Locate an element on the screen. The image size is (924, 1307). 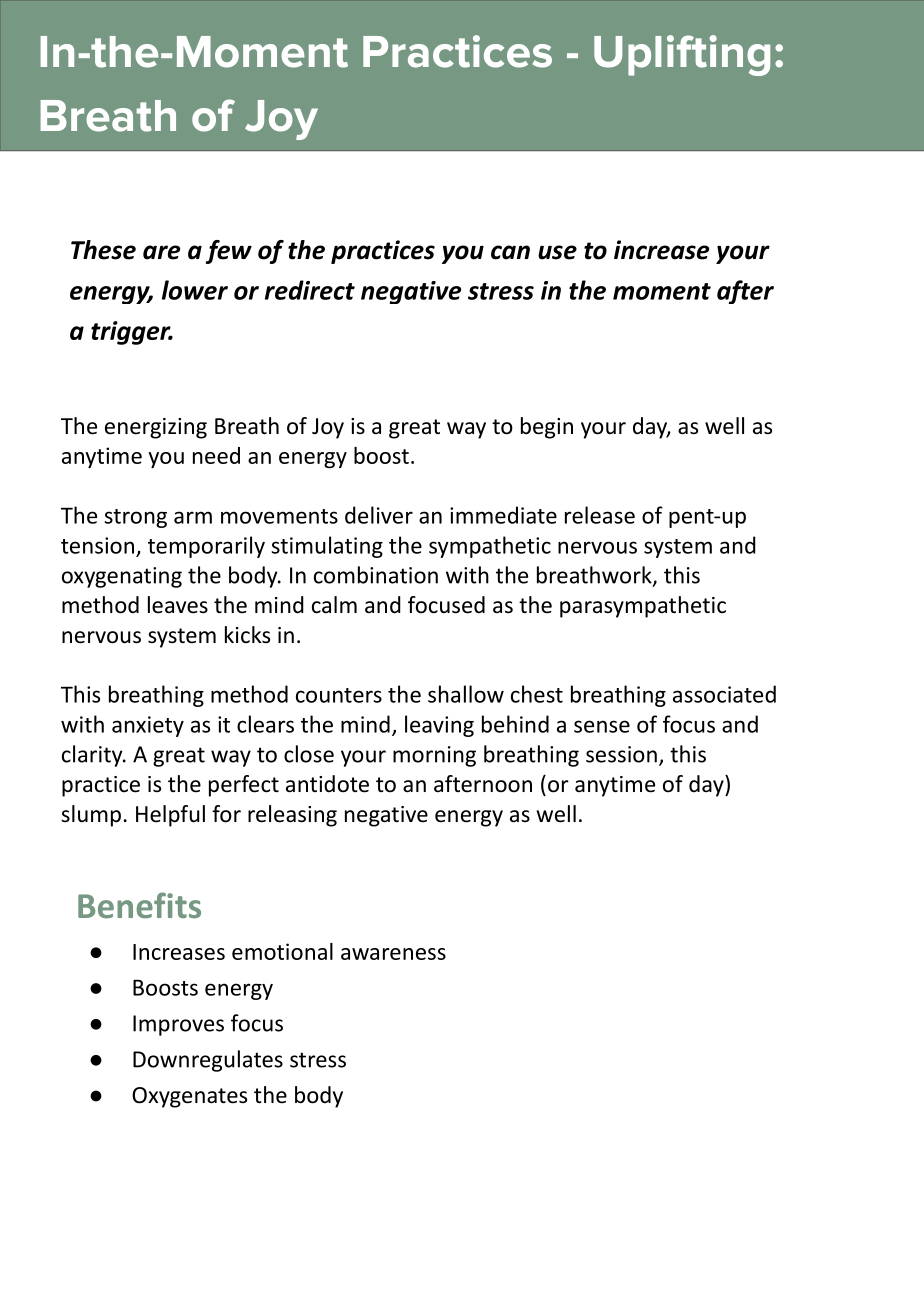
Oxygenates is located at coordinates (189, 1097).
